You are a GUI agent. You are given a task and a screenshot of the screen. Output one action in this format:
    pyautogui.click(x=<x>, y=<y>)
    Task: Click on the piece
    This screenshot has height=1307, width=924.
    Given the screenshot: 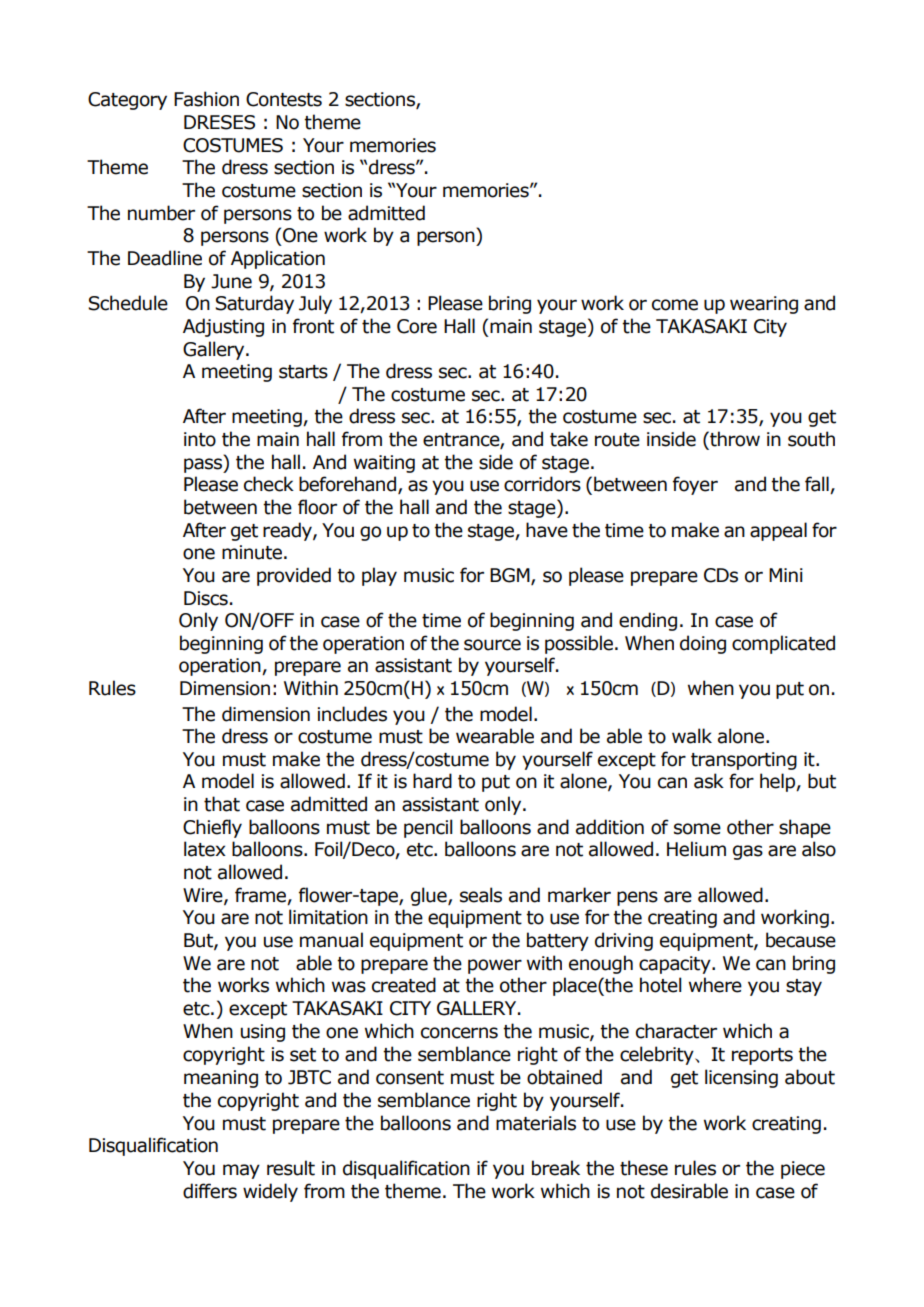 What is the action you would take?
    pyautogui.click(x=803, y=1170)
